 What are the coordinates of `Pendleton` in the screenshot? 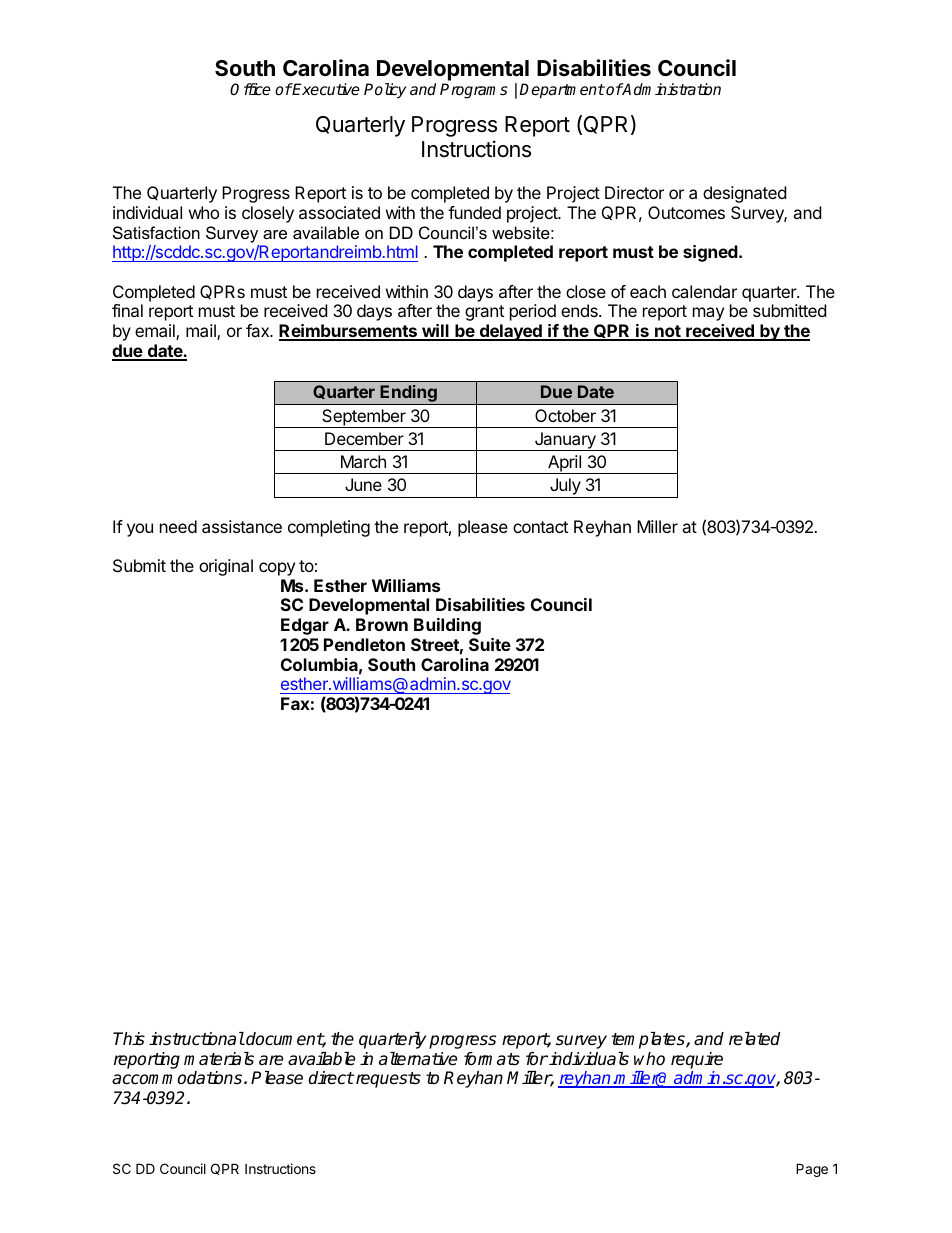 It's located at (364, 644).
